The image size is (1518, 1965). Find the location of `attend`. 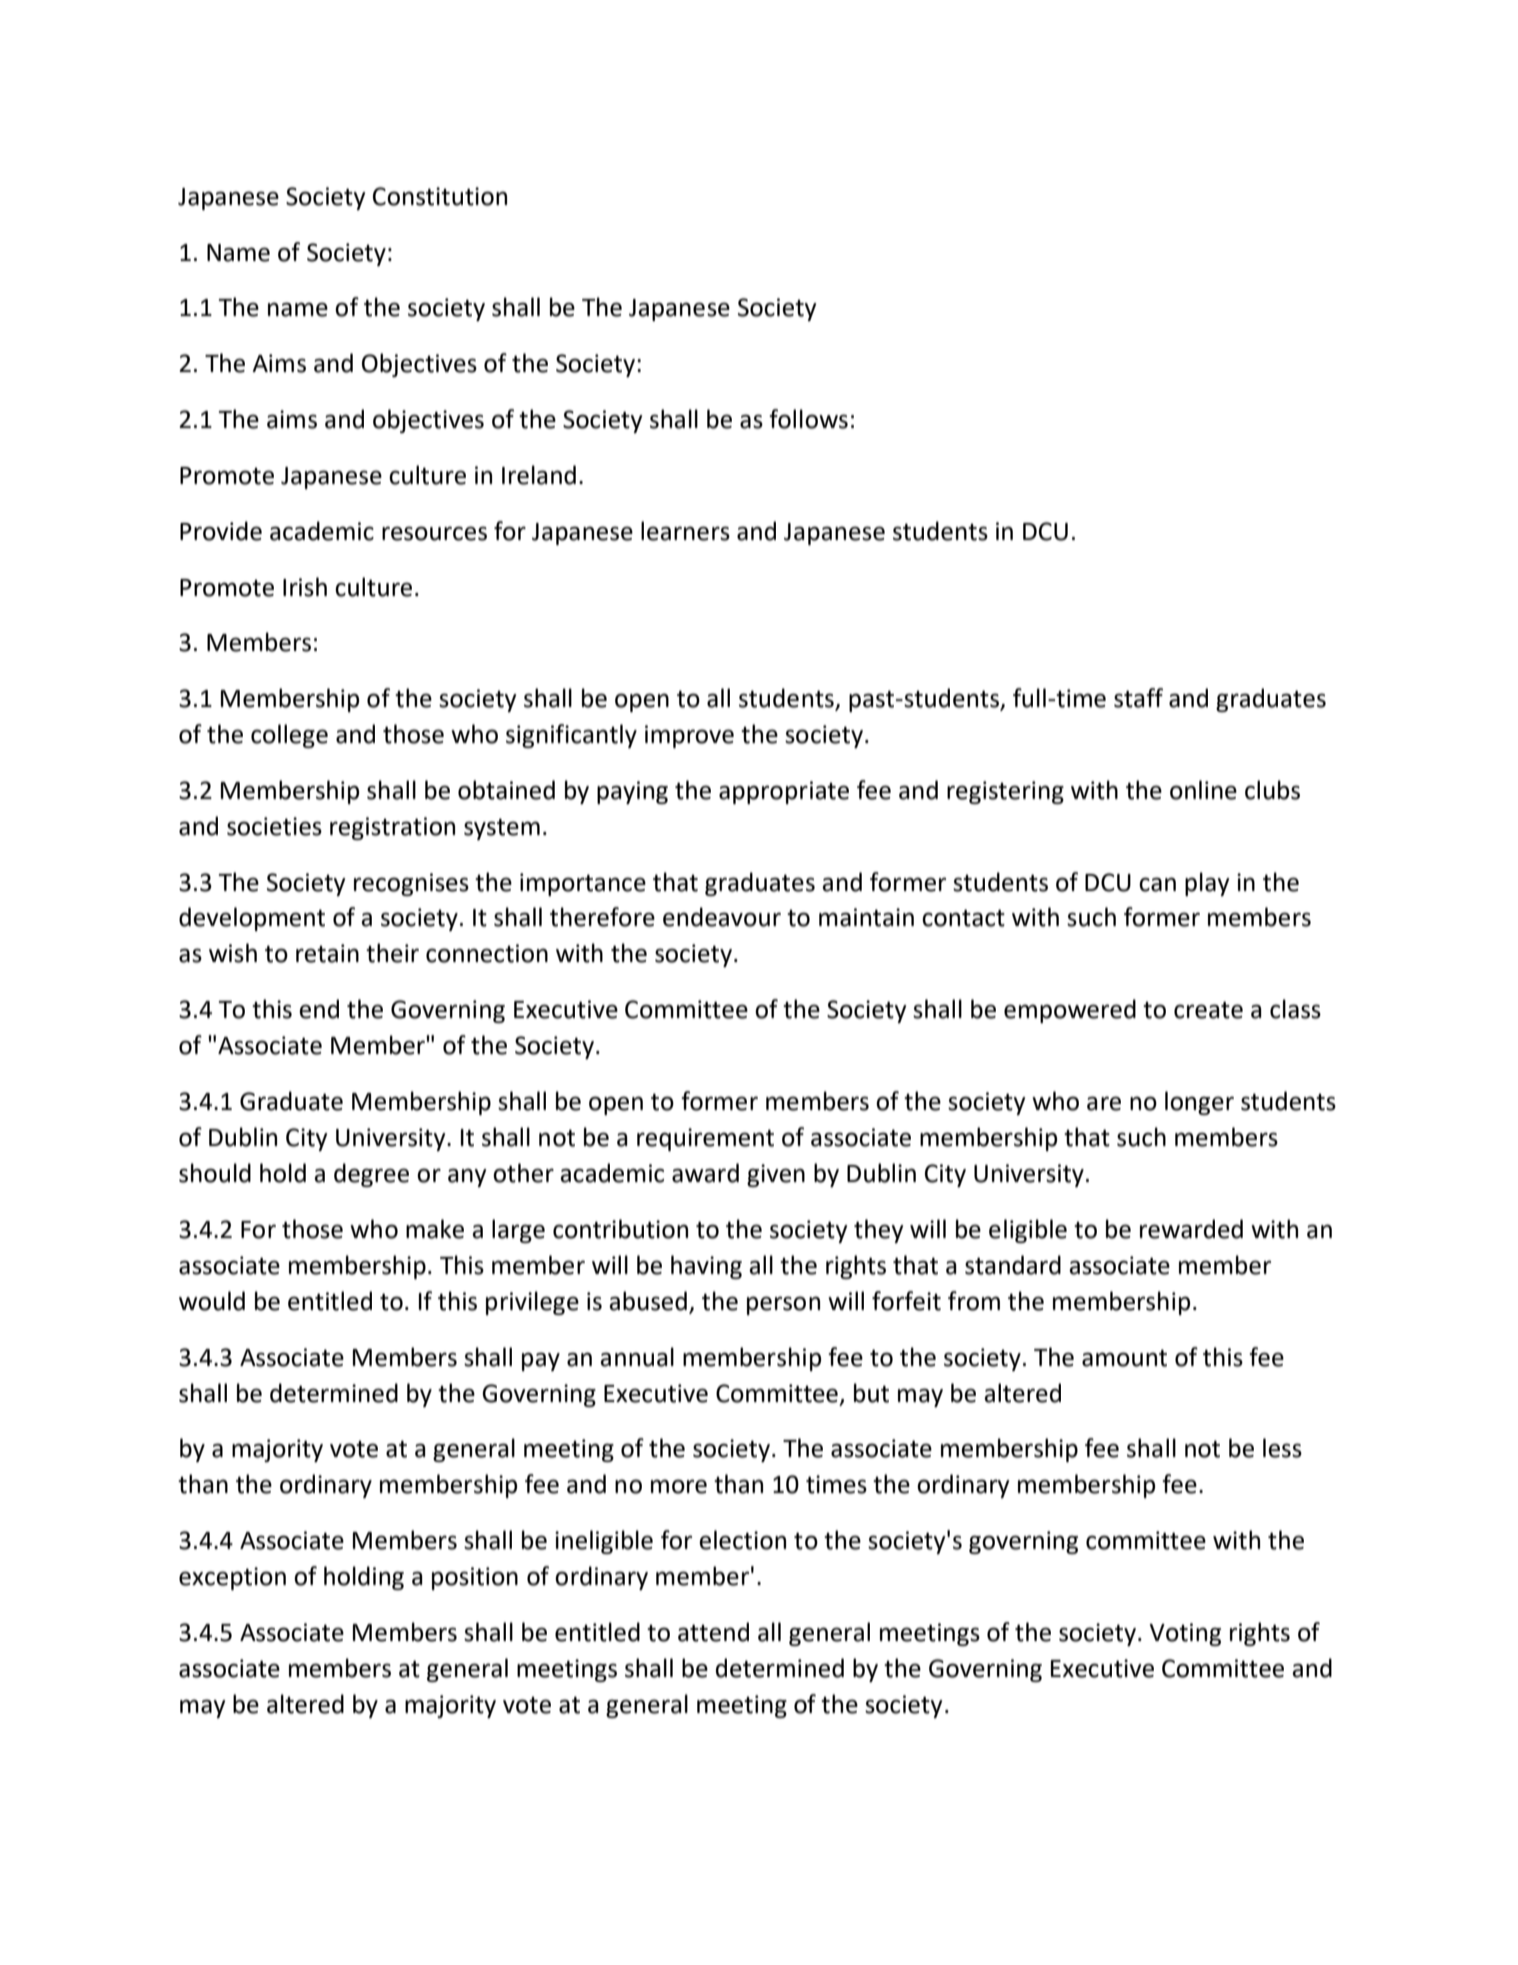

attend is located at coordinates (713, 1632).
